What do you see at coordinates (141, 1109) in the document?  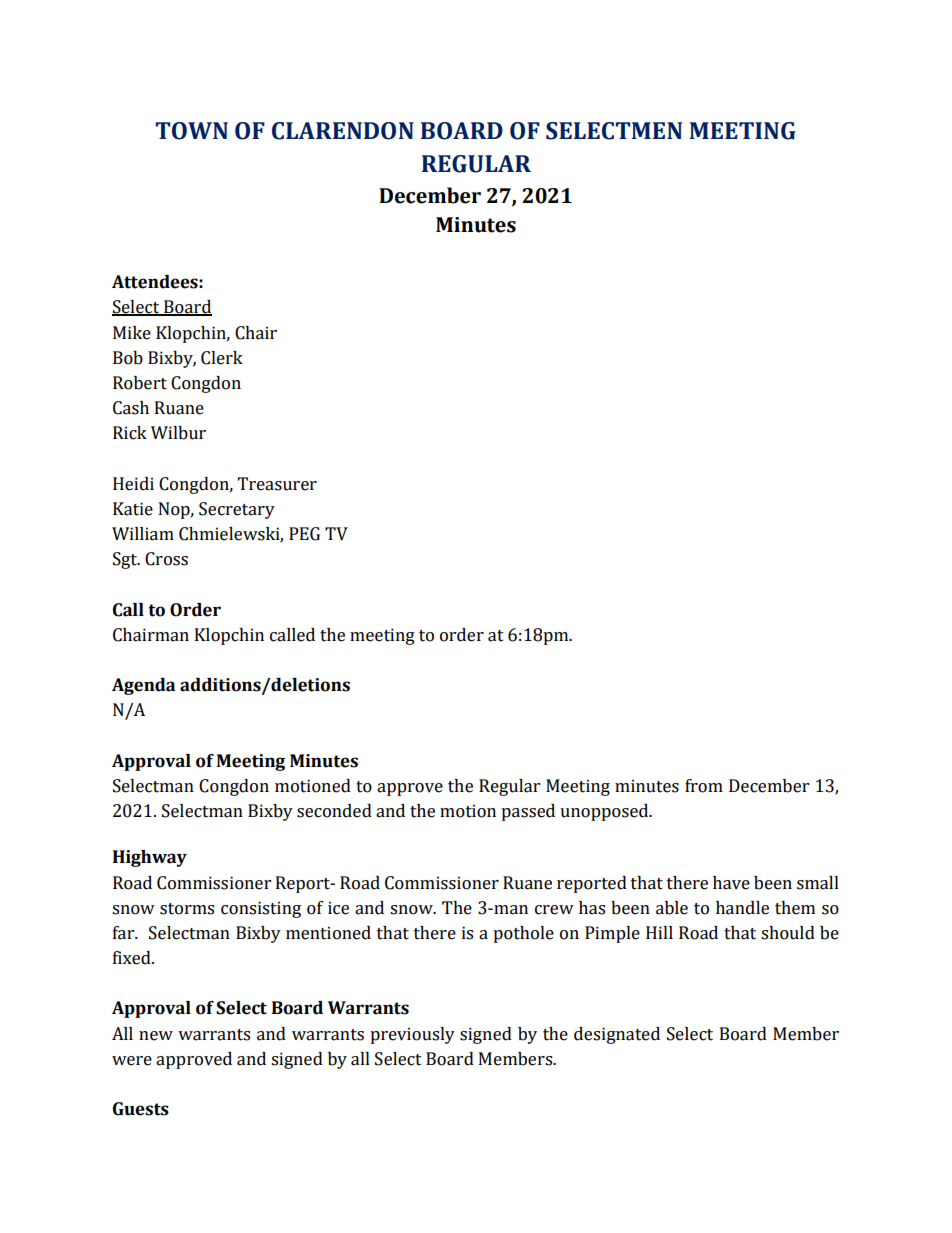 I see `Guests` at bounding box center [141, 1109].
